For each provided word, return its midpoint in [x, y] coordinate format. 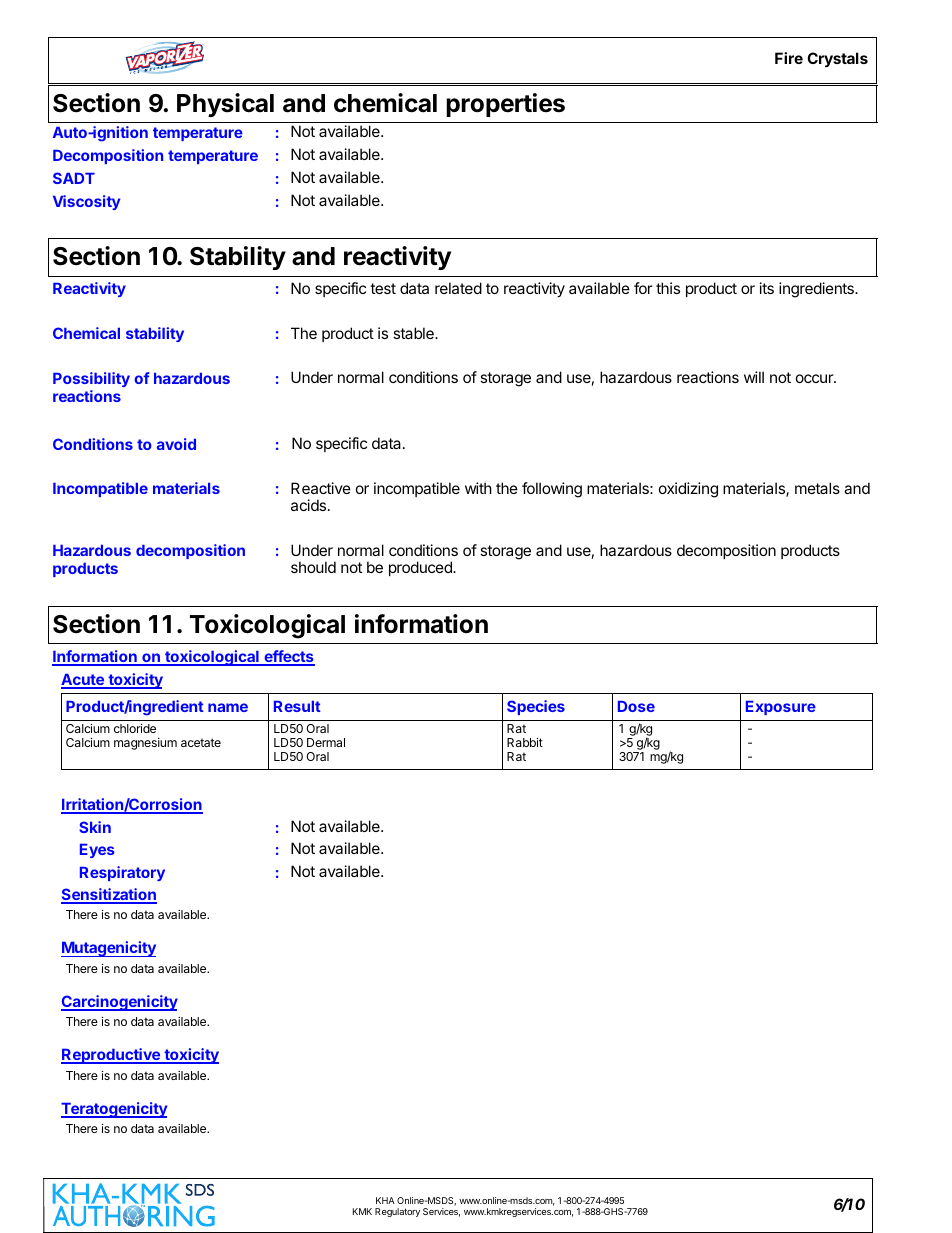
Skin [95, 827]
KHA [385, 1200]
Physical [225, 105]
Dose [636, 706]
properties [505, 105]
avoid [176, 444]
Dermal [326, 742]
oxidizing [688, 490]
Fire [789, 58]
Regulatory [397, 1212]
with [478, 488]
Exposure [781, 708]
